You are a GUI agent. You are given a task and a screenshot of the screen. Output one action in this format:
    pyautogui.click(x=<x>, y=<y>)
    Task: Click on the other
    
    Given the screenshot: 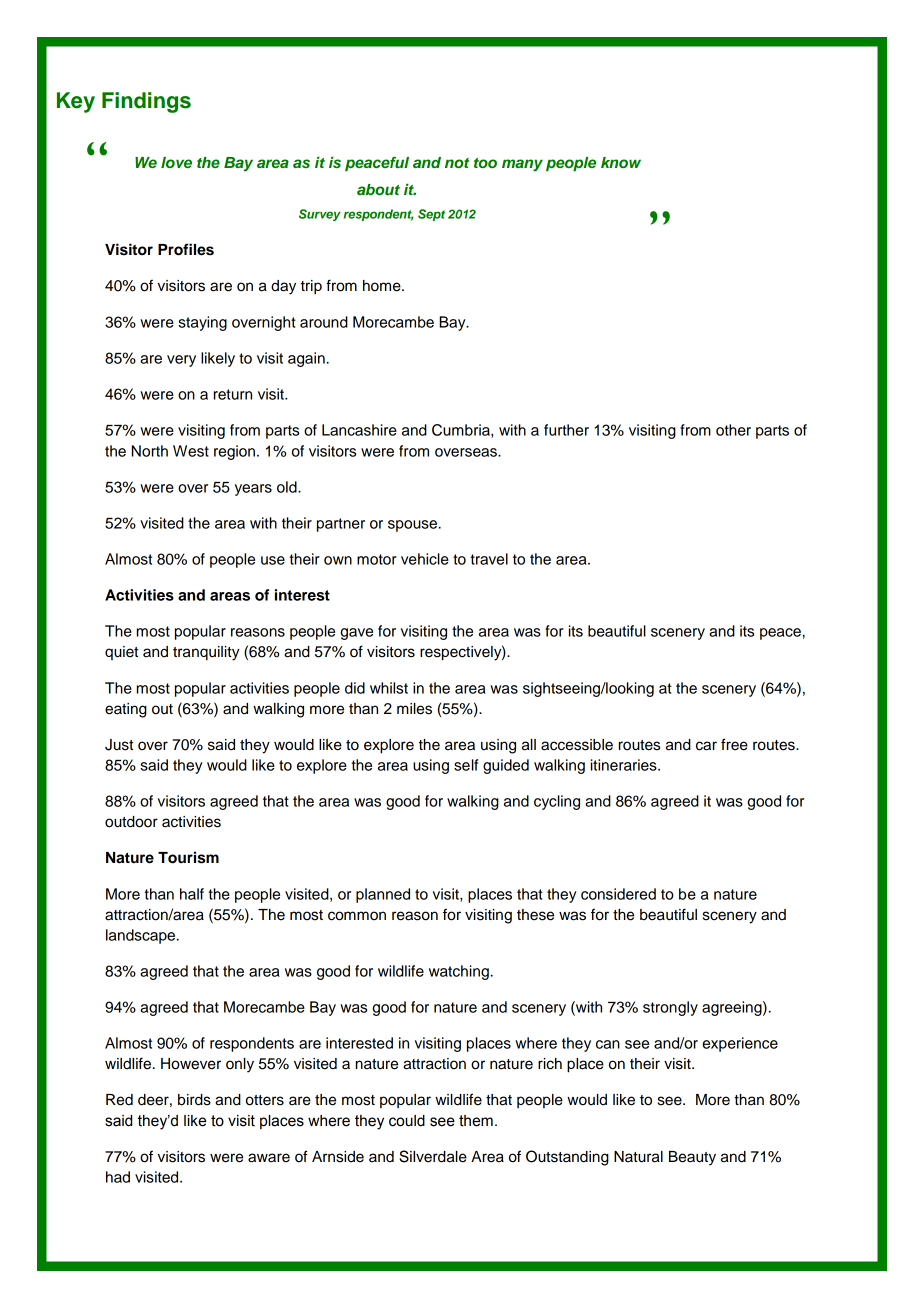 What is the action you would take?
    pyautogui.click(x=733, y=430)
